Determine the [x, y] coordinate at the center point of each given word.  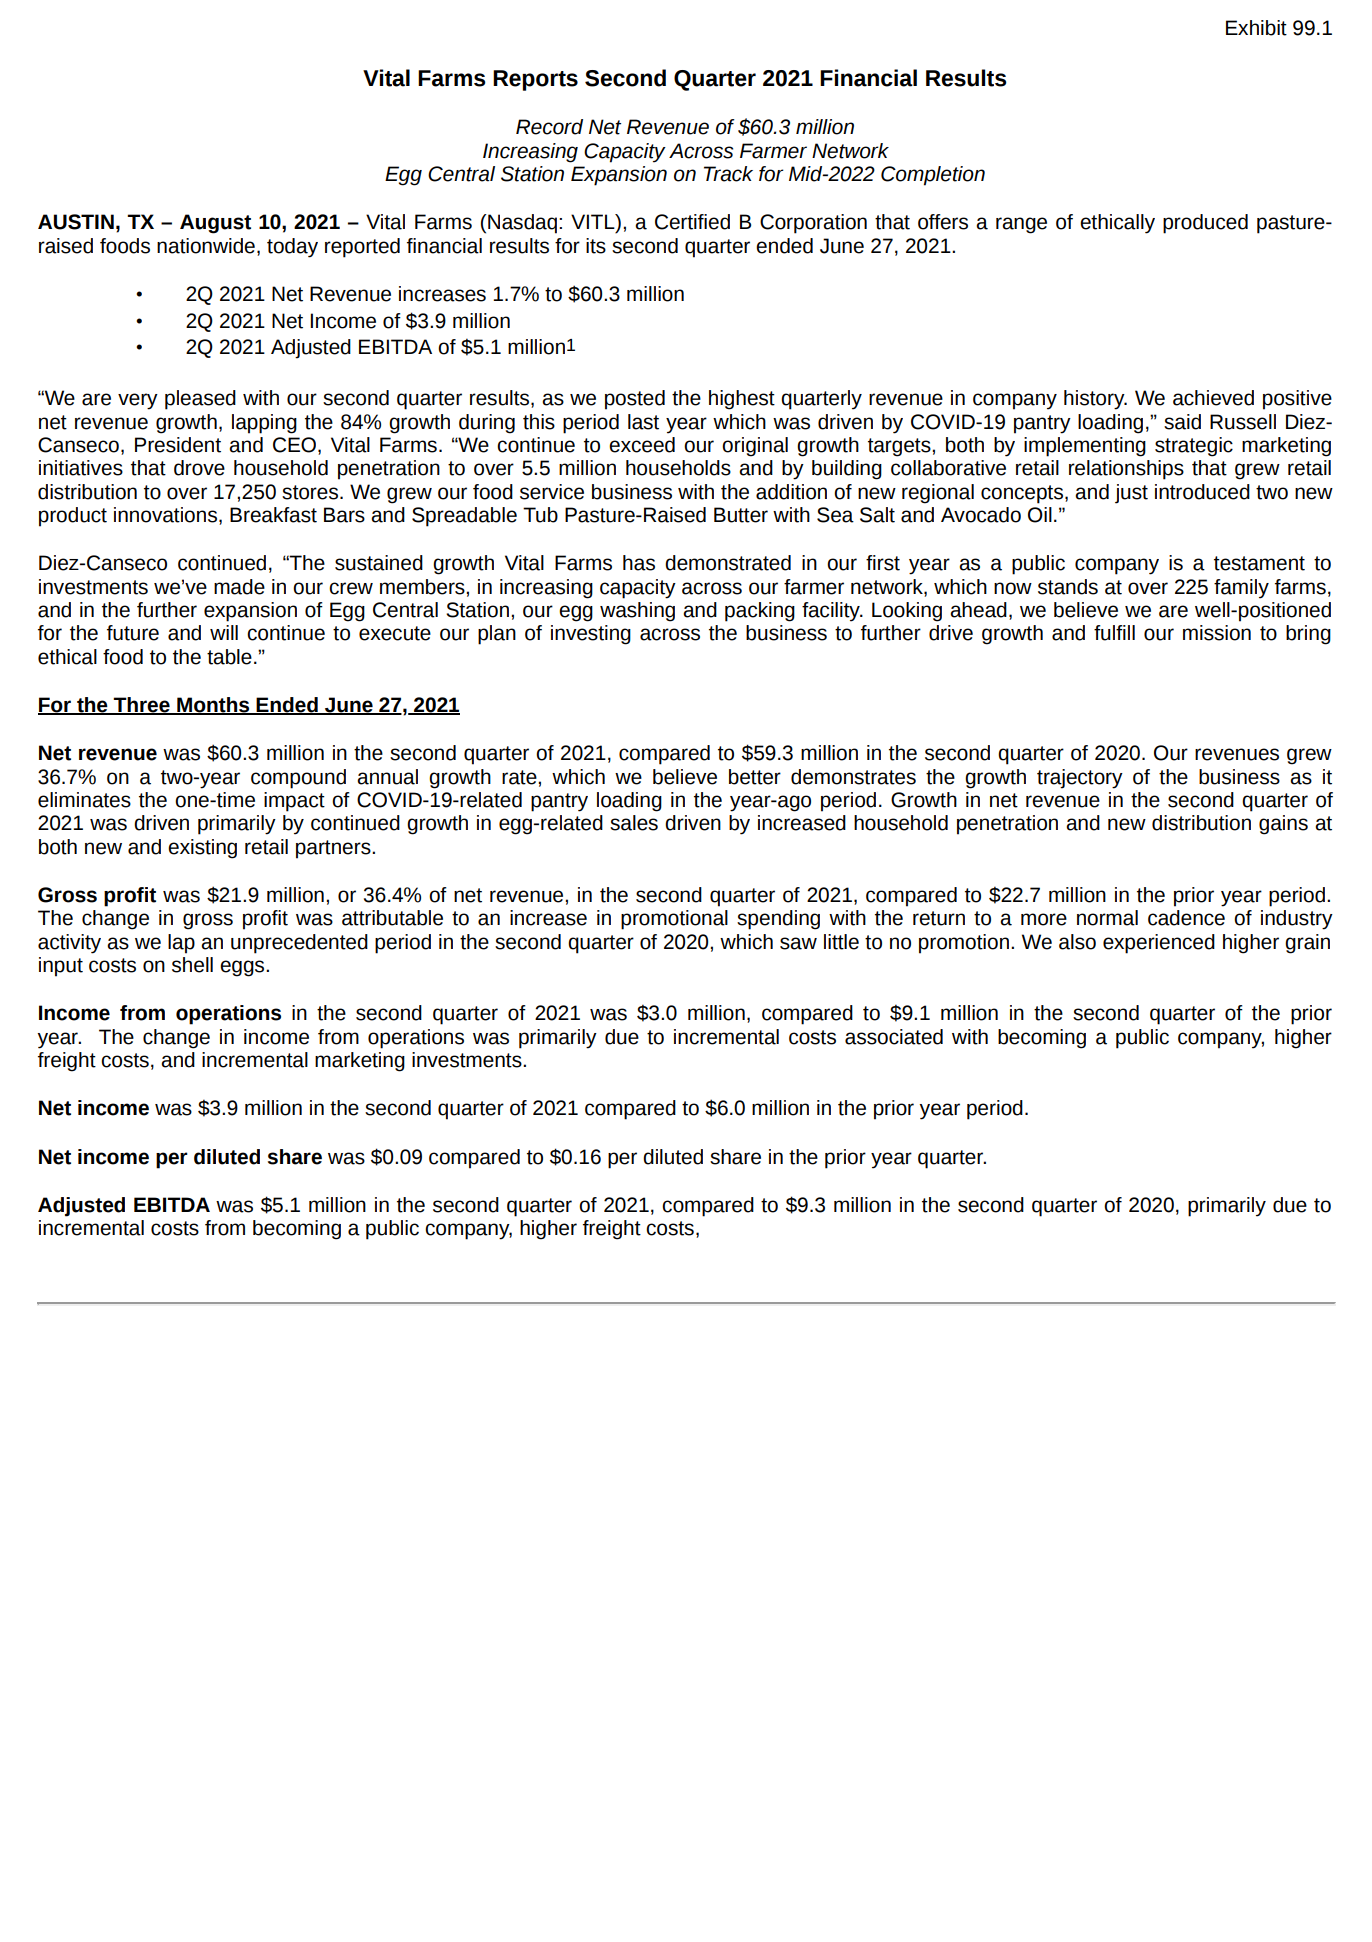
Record [549, 127]
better [755, 777]
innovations [165, 515]
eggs [243, 968]
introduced [1202, 492]
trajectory [1080, 779]
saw [798, 943]
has [639, 563]
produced [1205, 224]
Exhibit [1256, 28]
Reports [535, 80]
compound [298, 779]
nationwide [206, 246]
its [596, 246]
